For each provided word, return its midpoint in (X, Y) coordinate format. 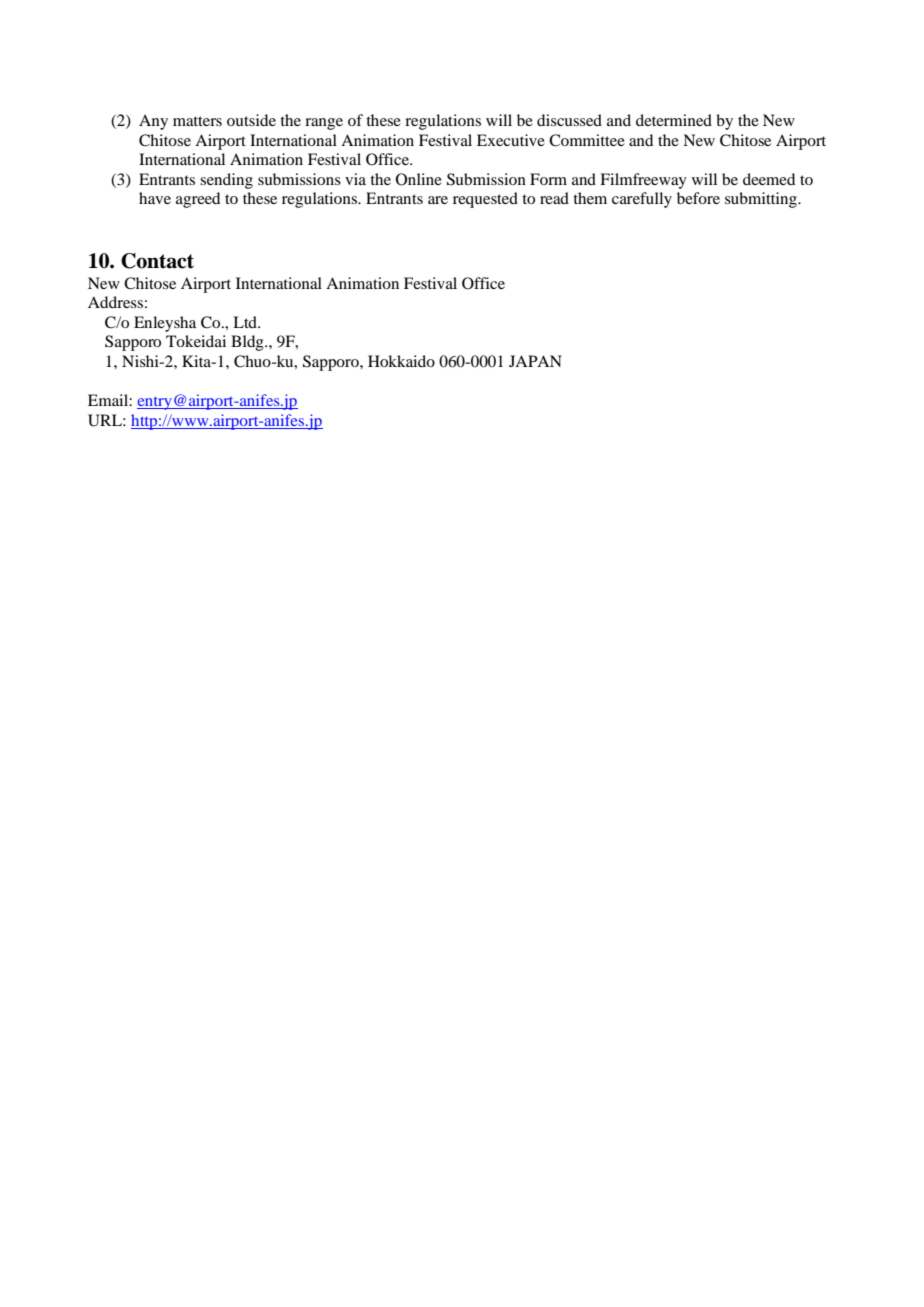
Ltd (246, 322)
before (698, 198)
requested (485, 200)
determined (674, 120)
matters (197, 121)
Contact (157, 261)
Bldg (248, 343)
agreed (198, 200)
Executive (511, 140)
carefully (642, 200)
